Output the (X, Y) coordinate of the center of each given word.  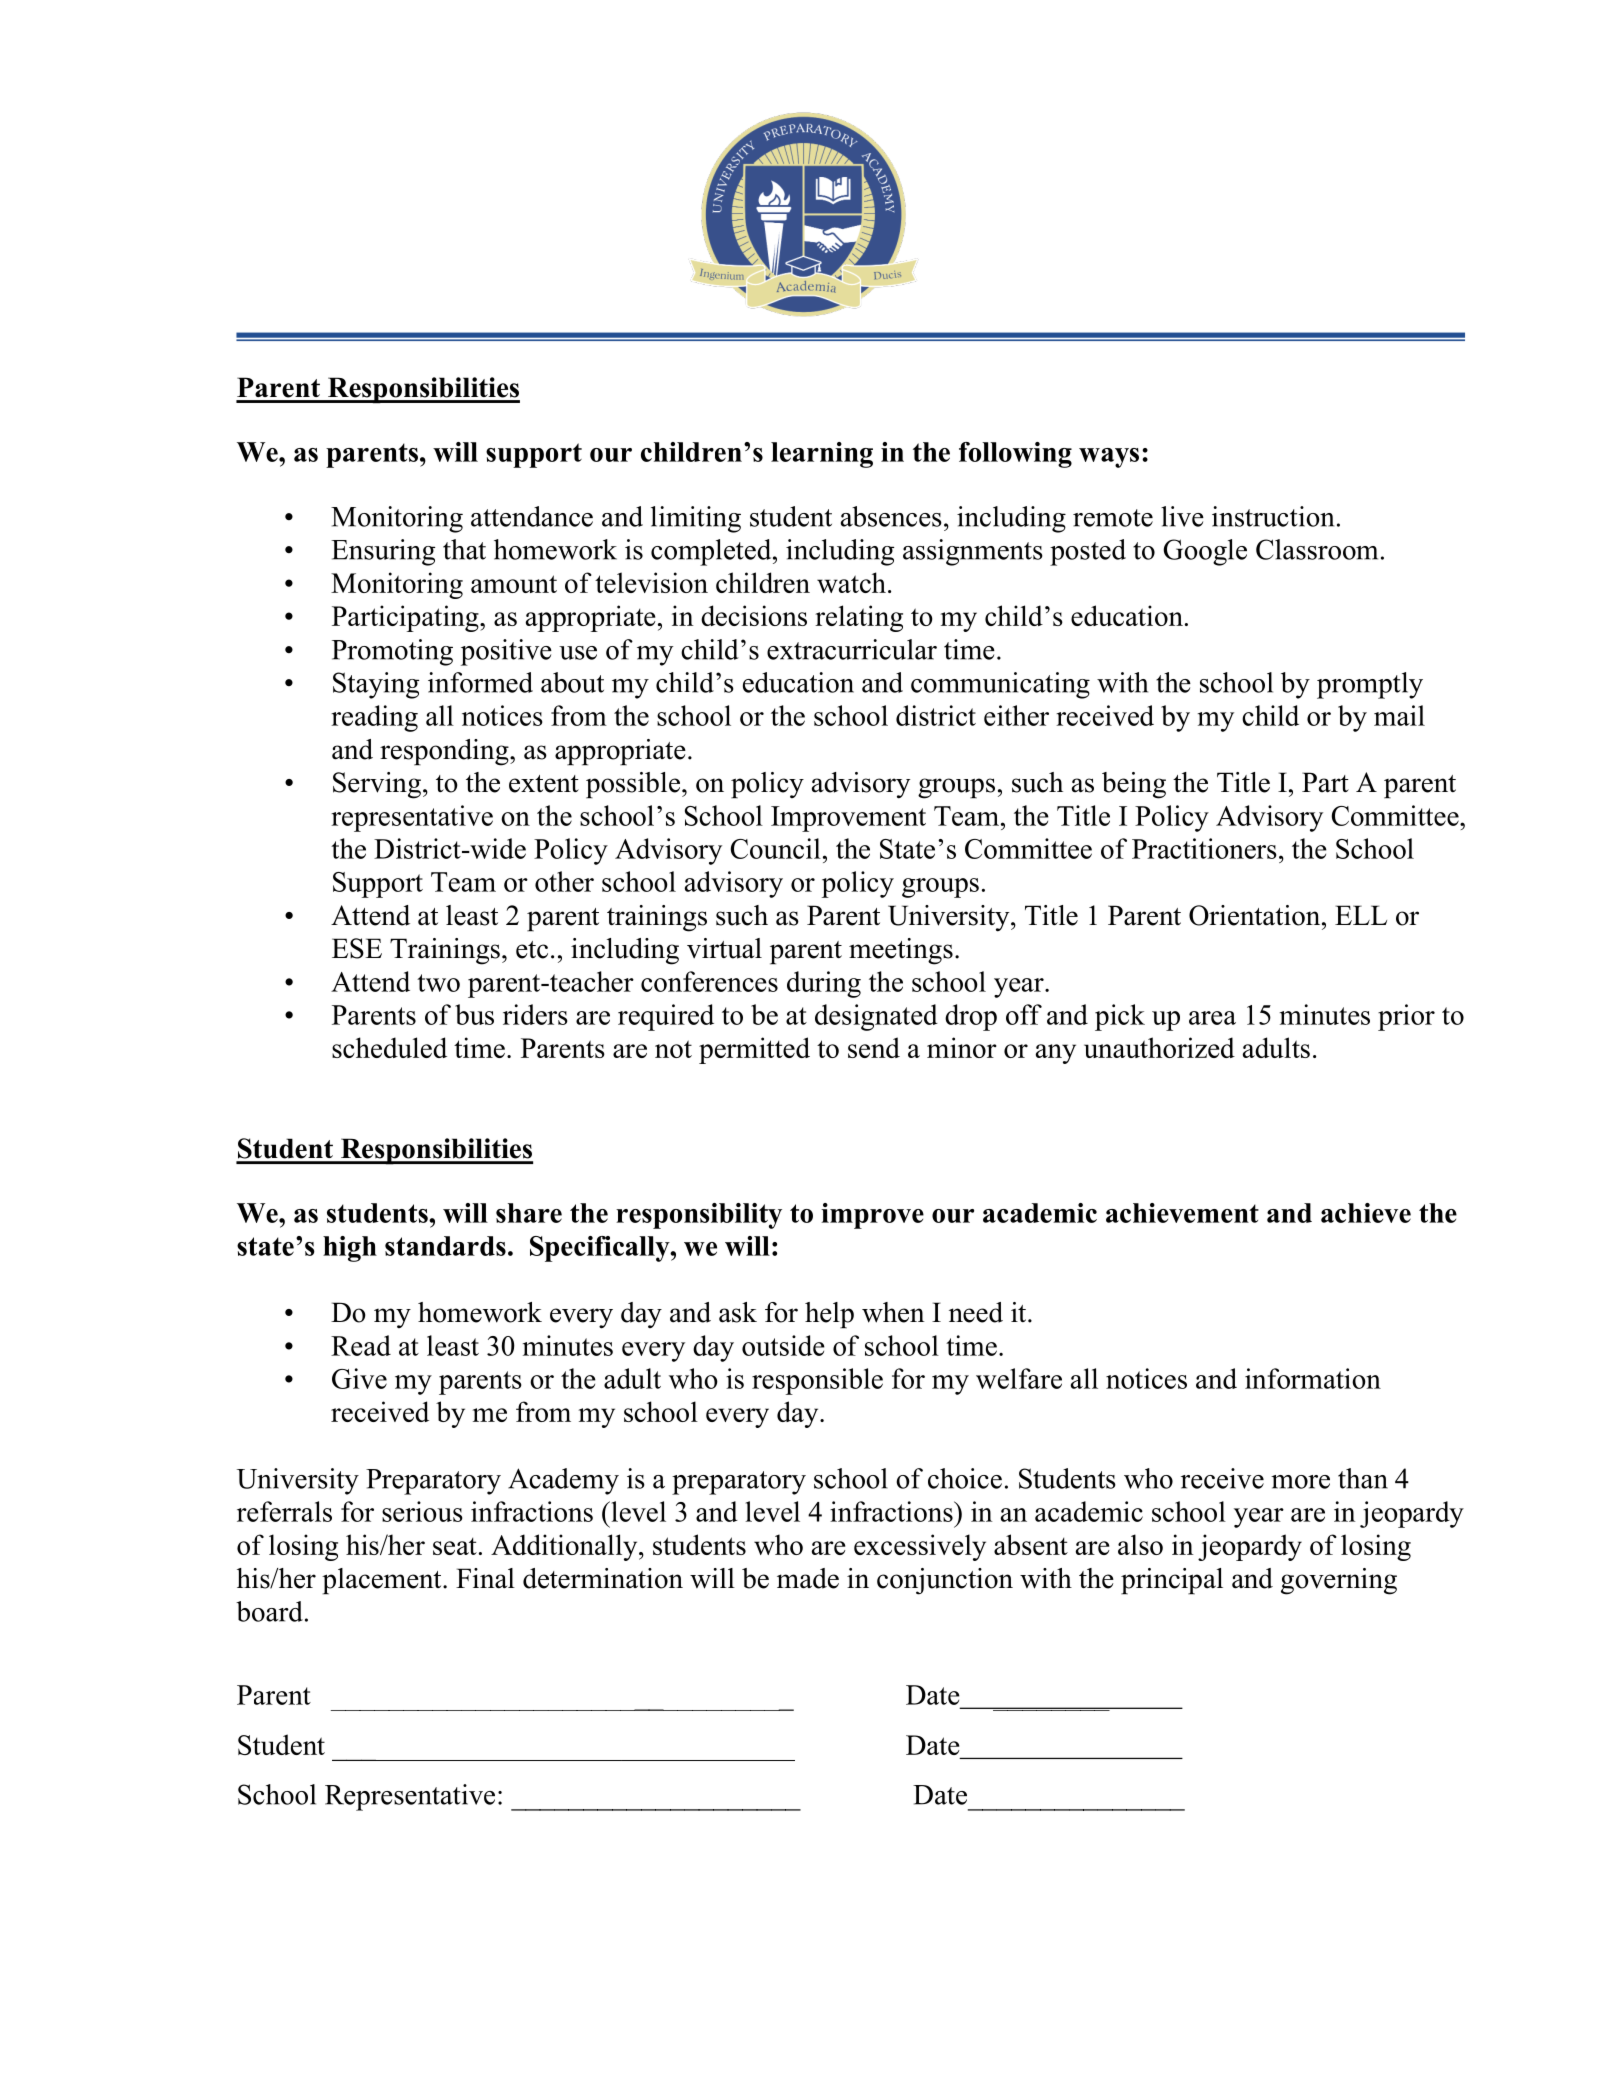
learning (822, 455)
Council (776, 848)
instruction (1273, 516)
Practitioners (1204, 848)
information (1313, 1378)
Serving (377, 785)
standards (445, 1246)
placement (383, 1581)
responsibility (699, 1216)
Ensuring (383, 552)
